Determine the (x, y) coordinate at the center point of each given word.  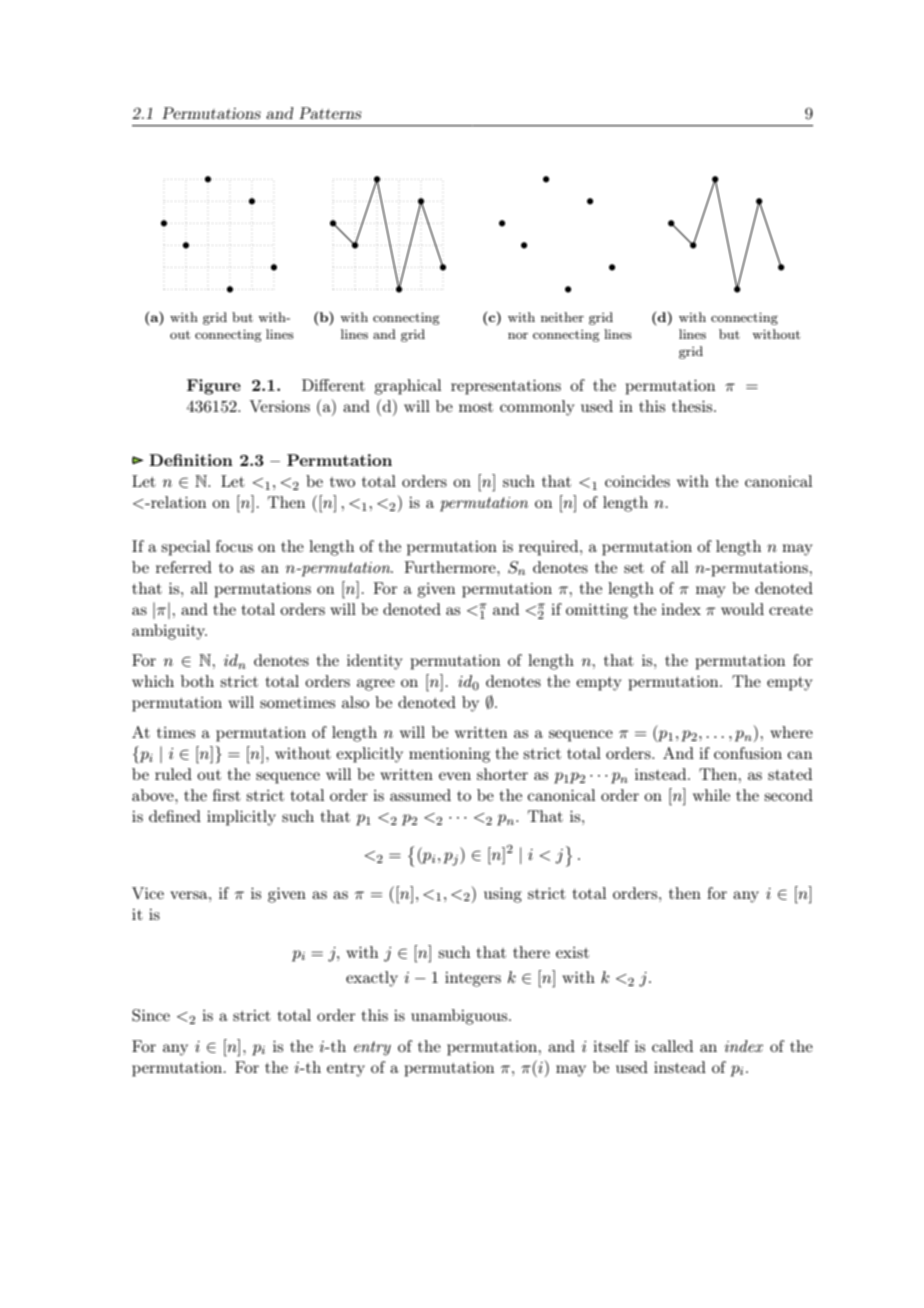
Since (151, 1015)
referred (184, 567)
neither (562, 317)
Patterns (330, 113)
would (742, 609)
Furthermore (451, 567)
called (672, 1046)
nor (518, 336)
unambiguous (460, 1017)
